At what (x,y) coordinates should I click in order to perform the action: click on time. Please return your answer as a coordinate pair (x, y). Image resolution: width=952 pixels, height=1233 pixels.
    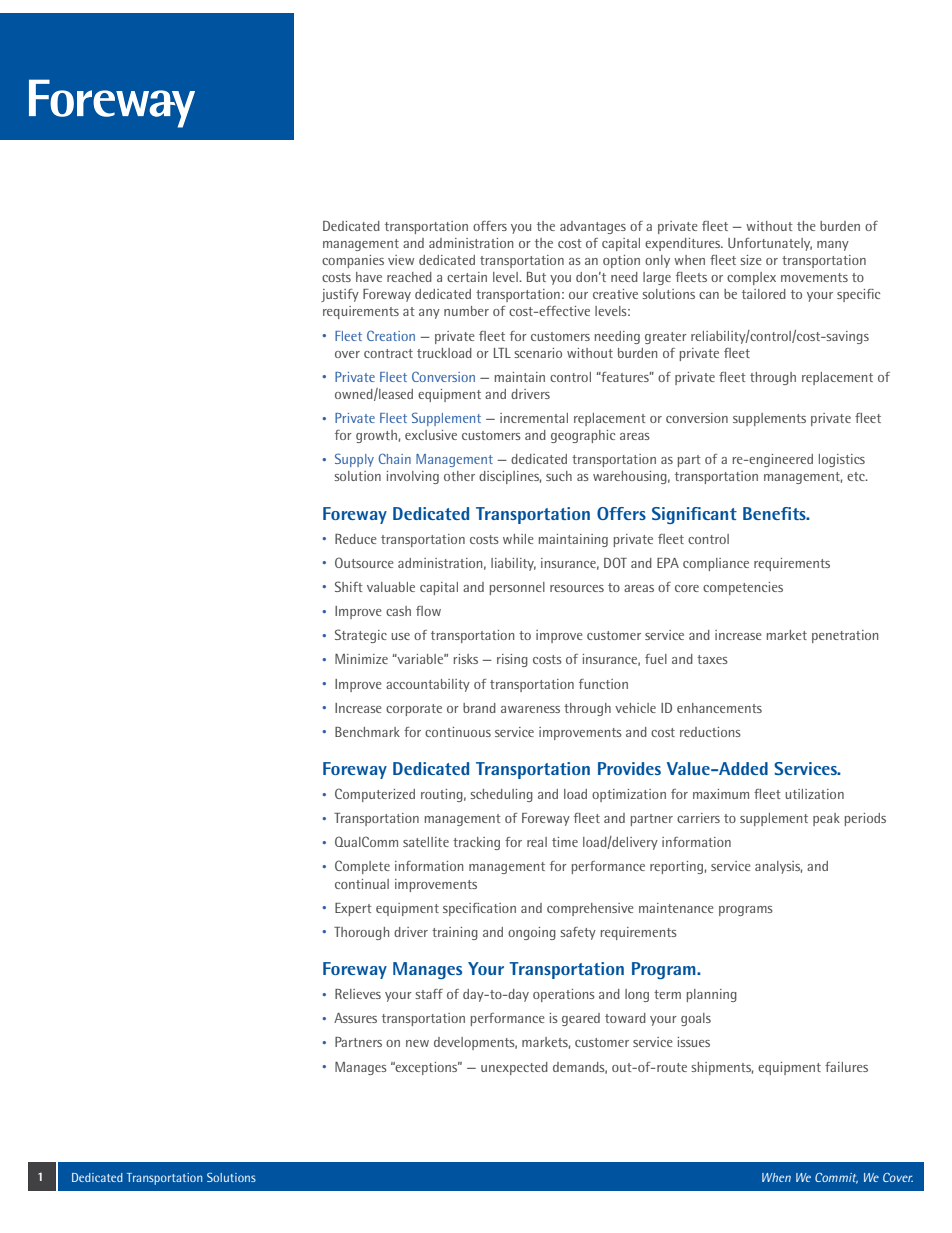
    Looking at the image, I should click on (565, 842).
